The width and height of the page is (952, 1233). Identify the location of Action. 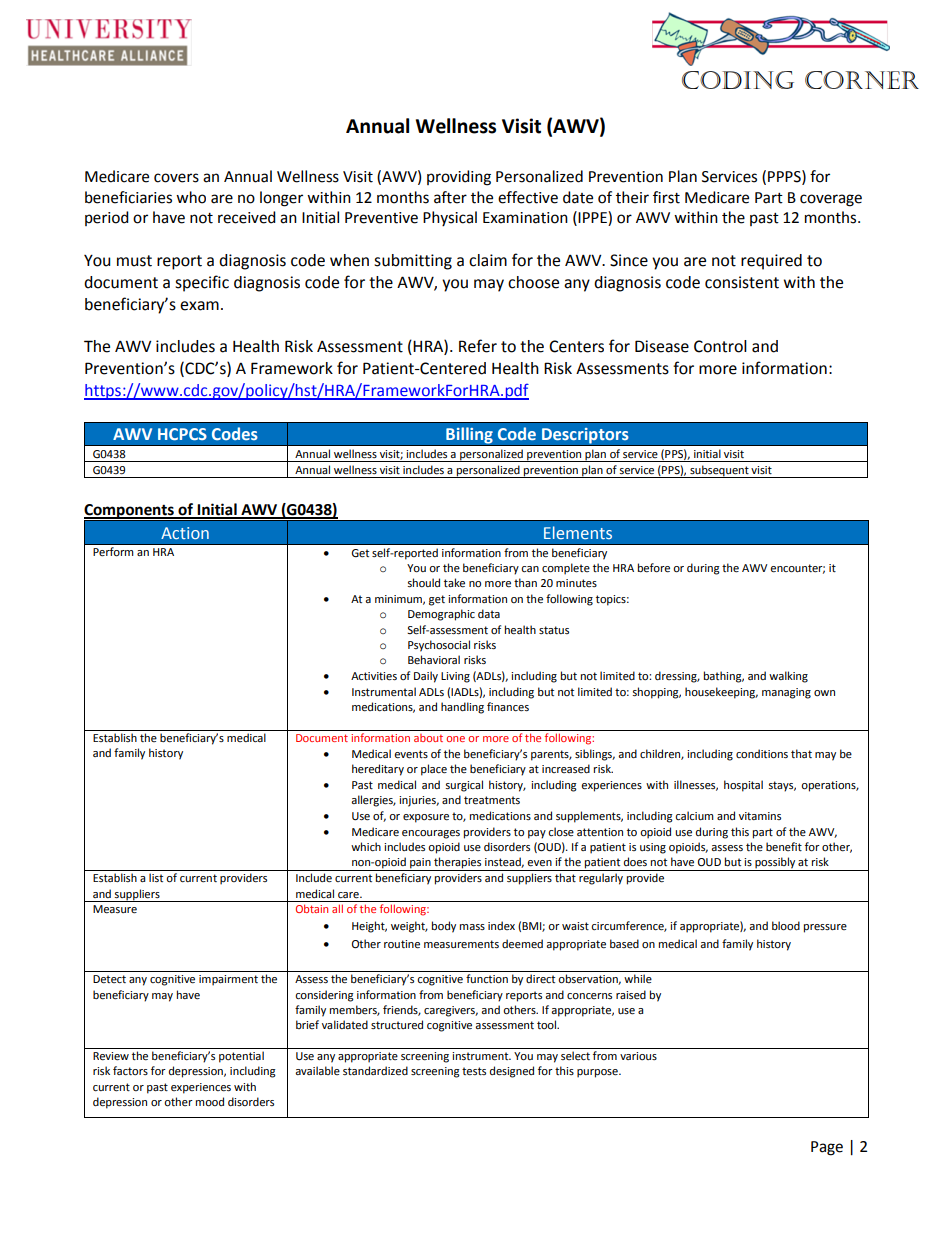
(185, 533).
